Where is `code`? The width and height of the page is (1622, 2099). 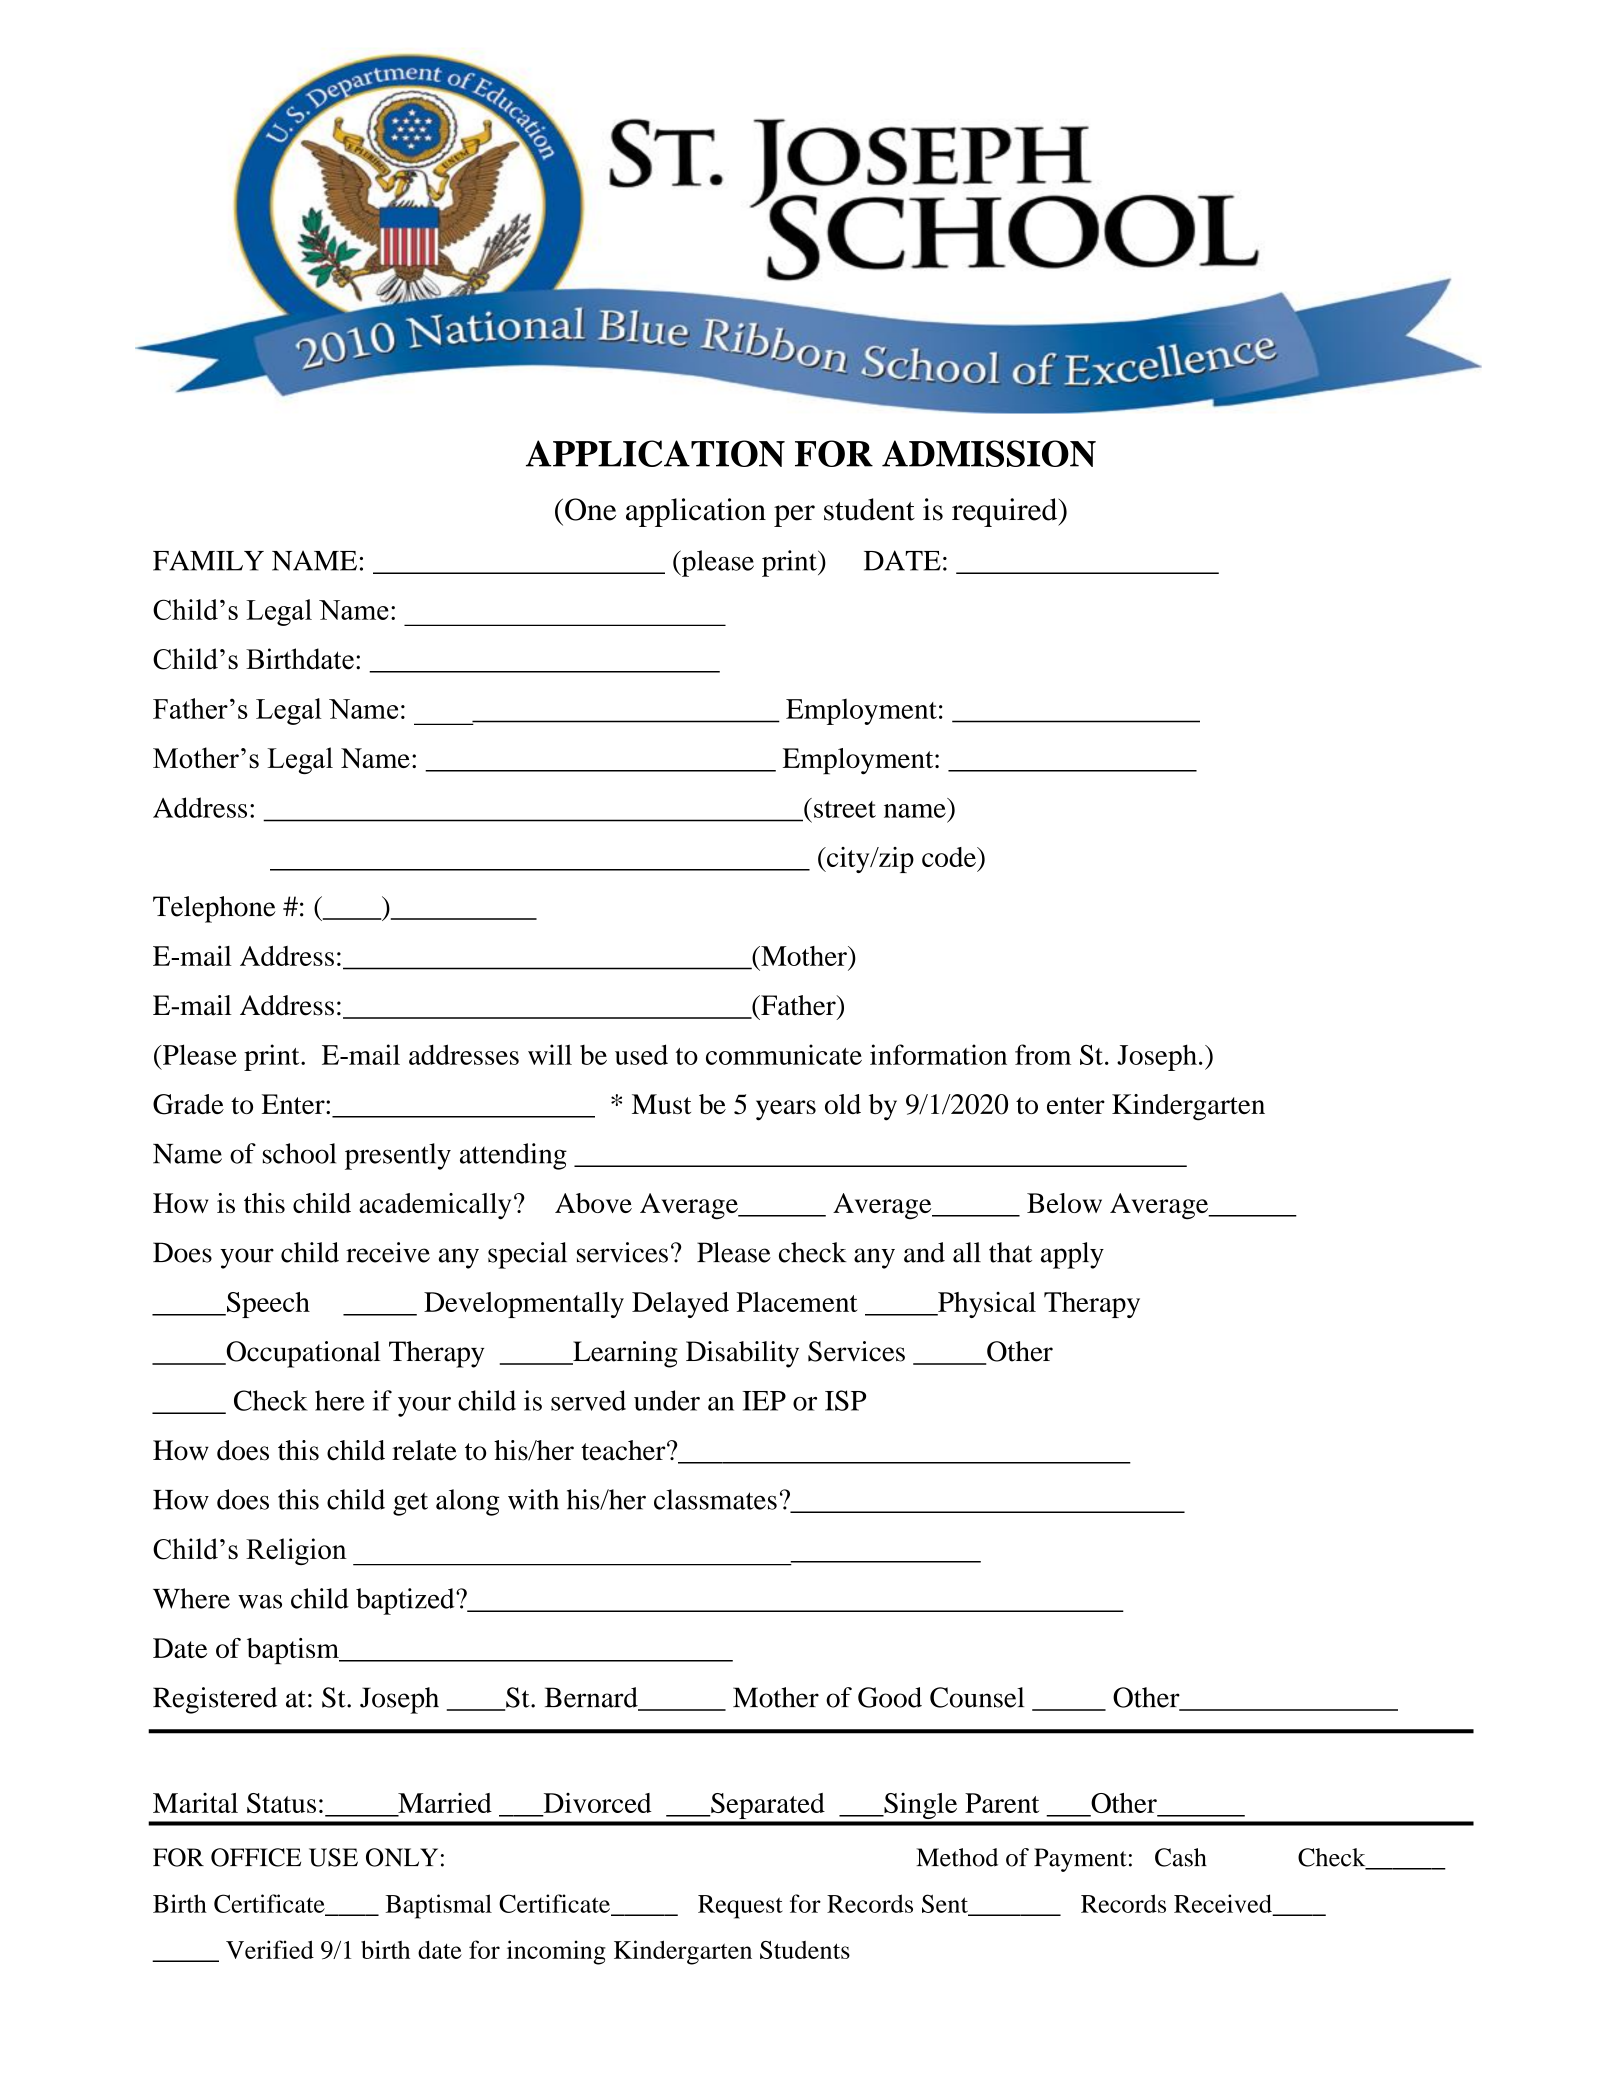
code is located at coordinates (950, 857).
